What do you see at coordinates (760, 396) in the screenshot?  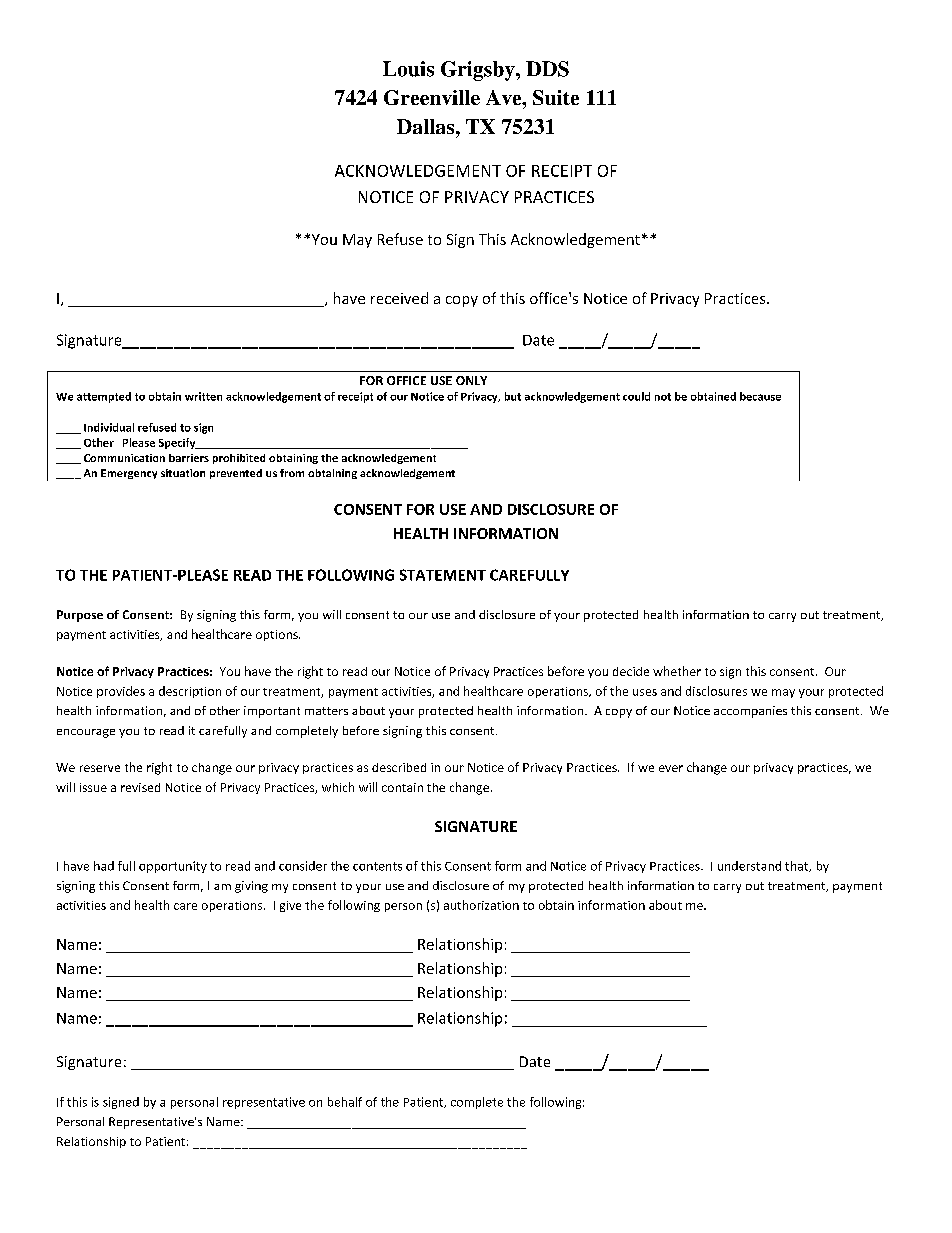 I see `because` at bounding box center [760, 396].
